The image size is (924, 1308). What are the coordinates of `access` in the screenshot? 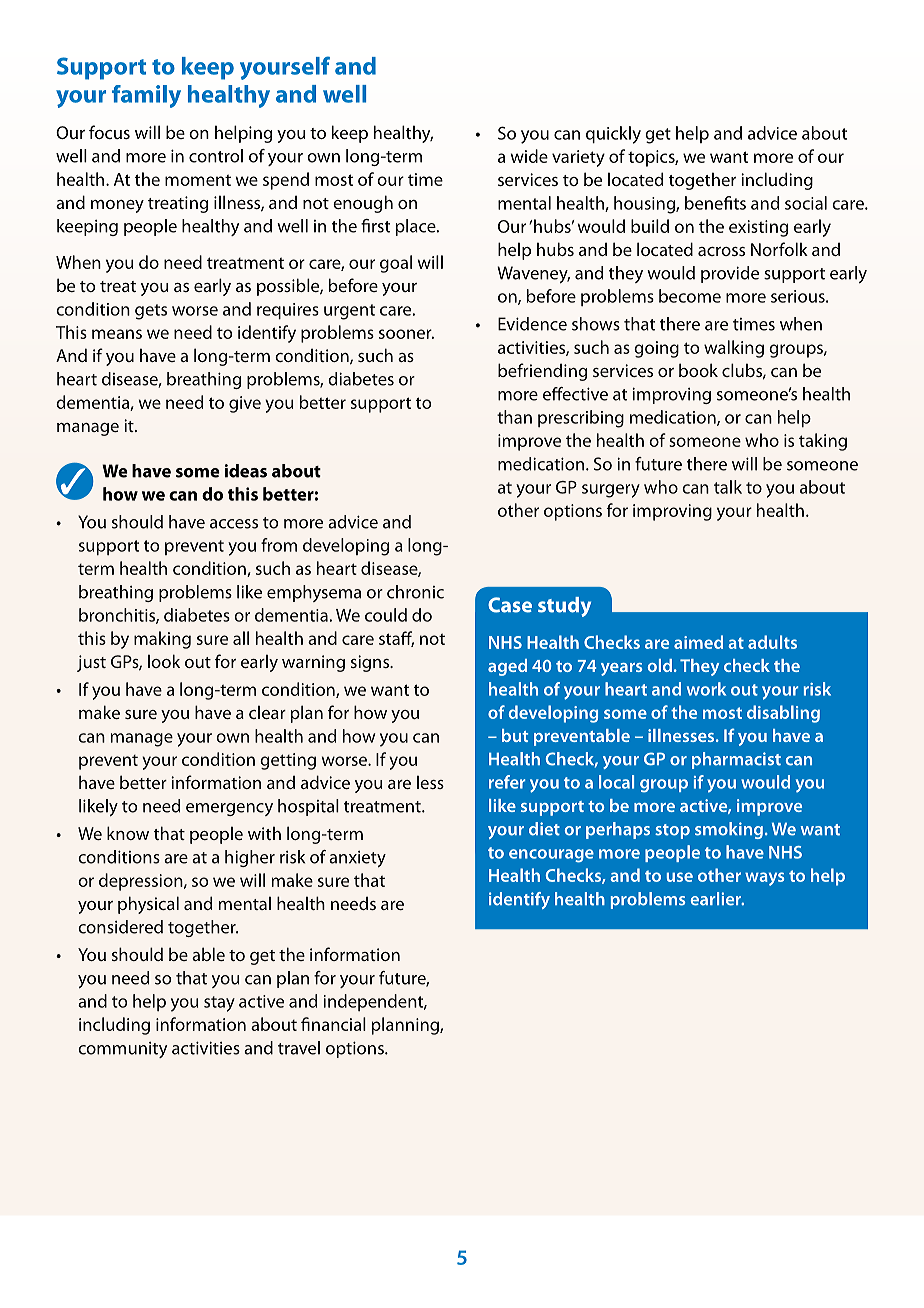 It's located at (234, 524).
